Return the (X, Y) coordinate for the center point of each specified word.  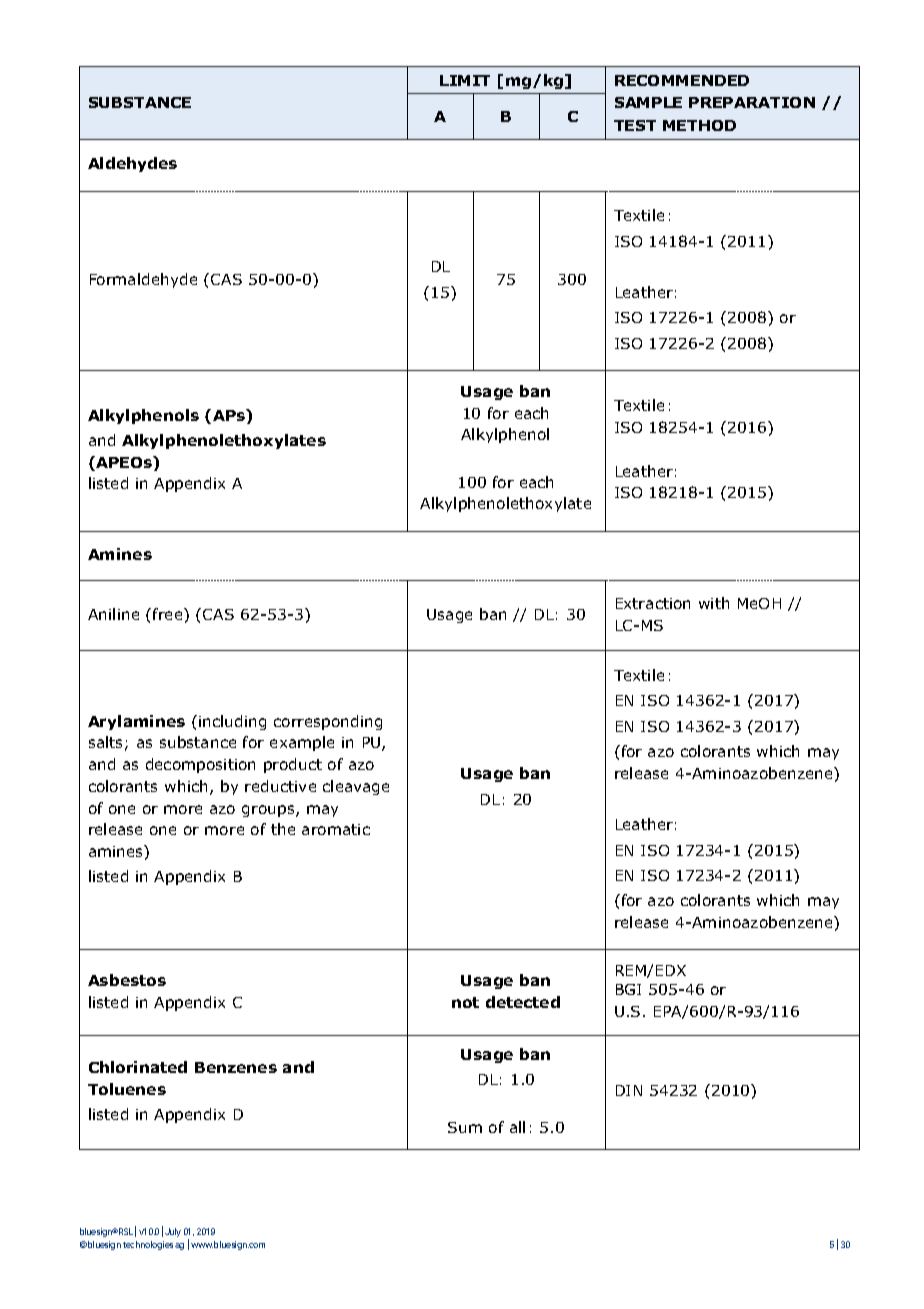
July (173, 1232)
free (169, 614)
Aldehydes (132, 164)
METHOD (699, 125)
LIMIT (465, 80)
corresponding (328, 722)
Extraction (653, 603)
